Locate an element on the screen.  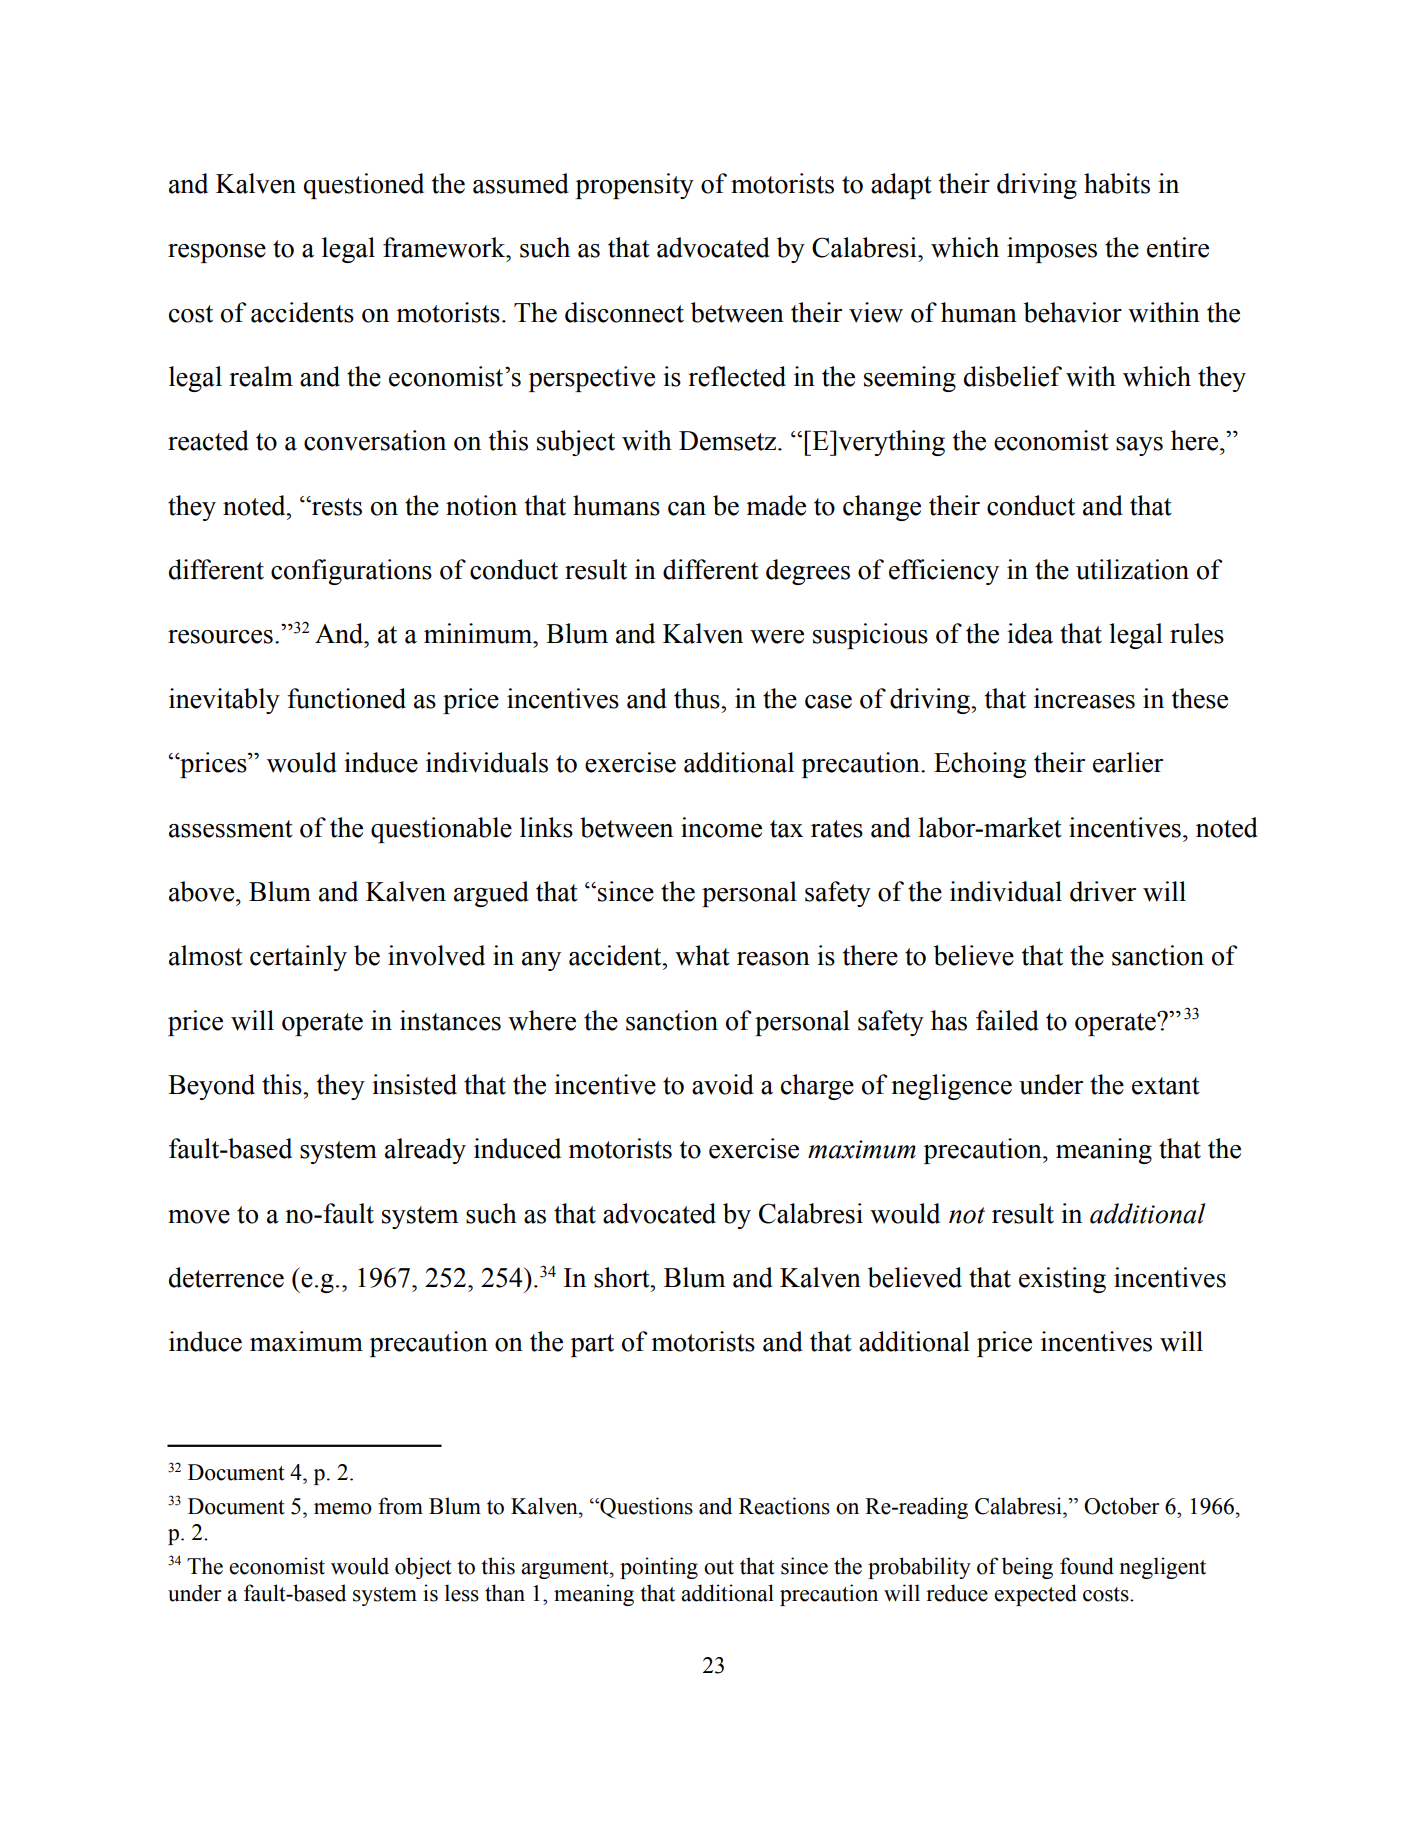
imposes is located at coordinates (1052, 250).
